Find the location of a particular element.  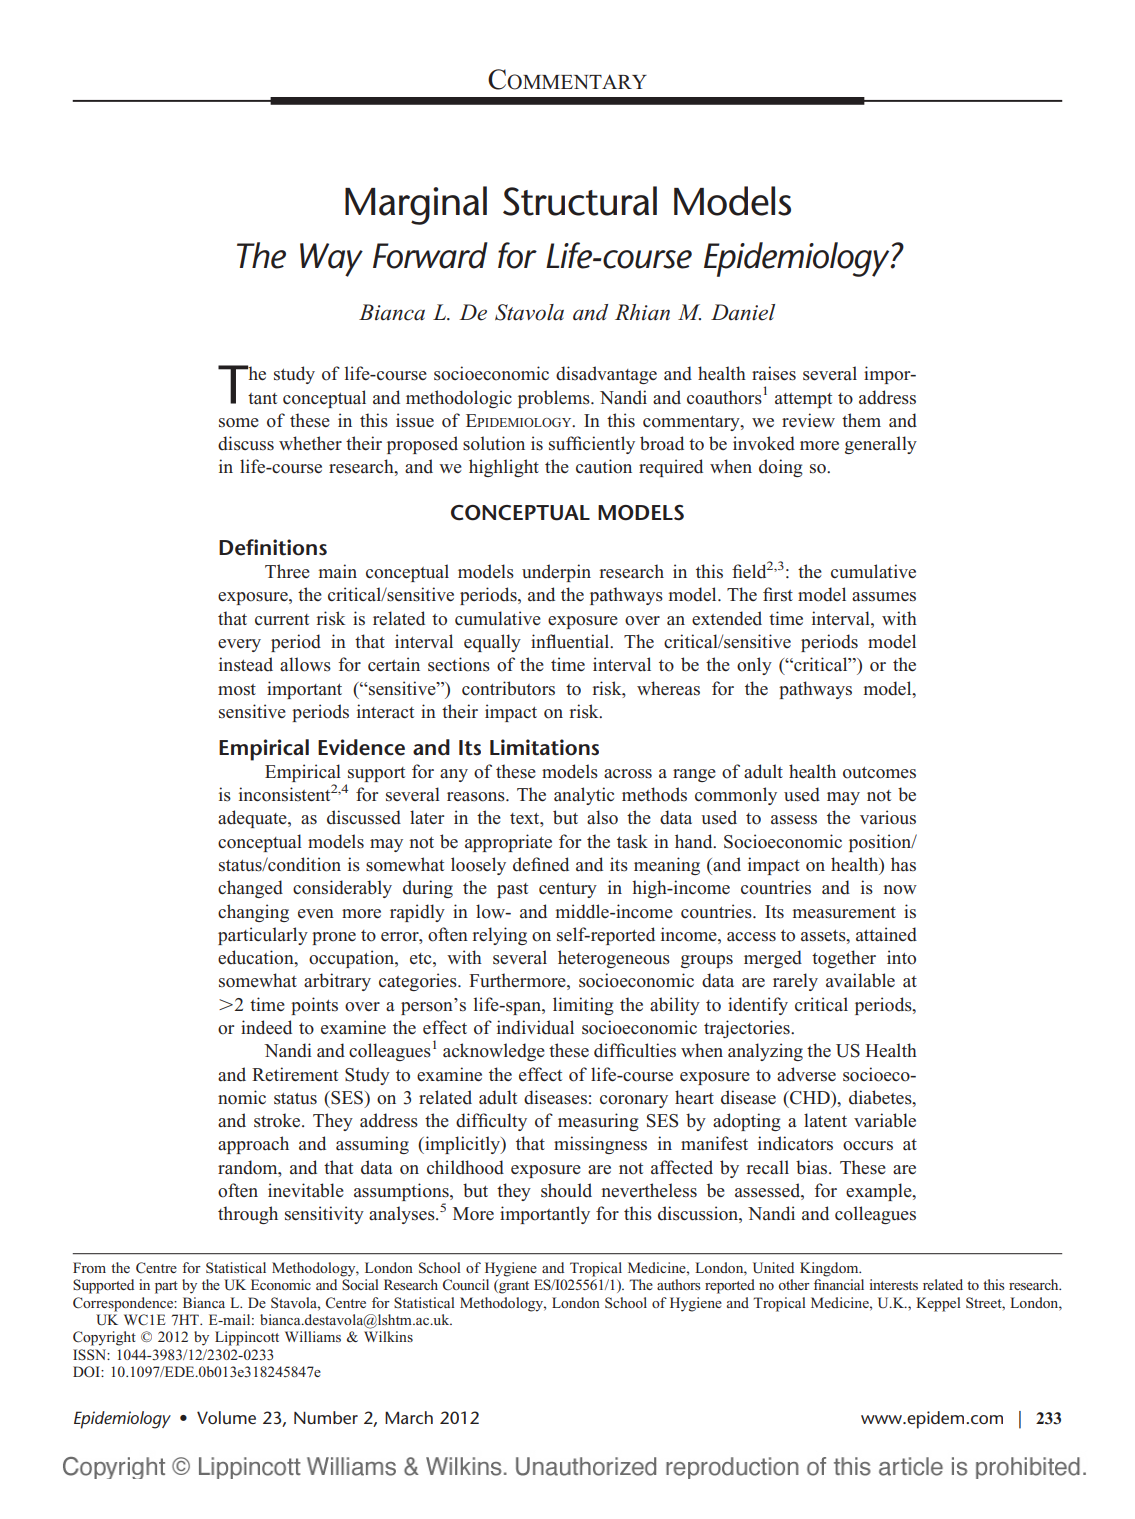

March is located at coordinates (409, 1417).
